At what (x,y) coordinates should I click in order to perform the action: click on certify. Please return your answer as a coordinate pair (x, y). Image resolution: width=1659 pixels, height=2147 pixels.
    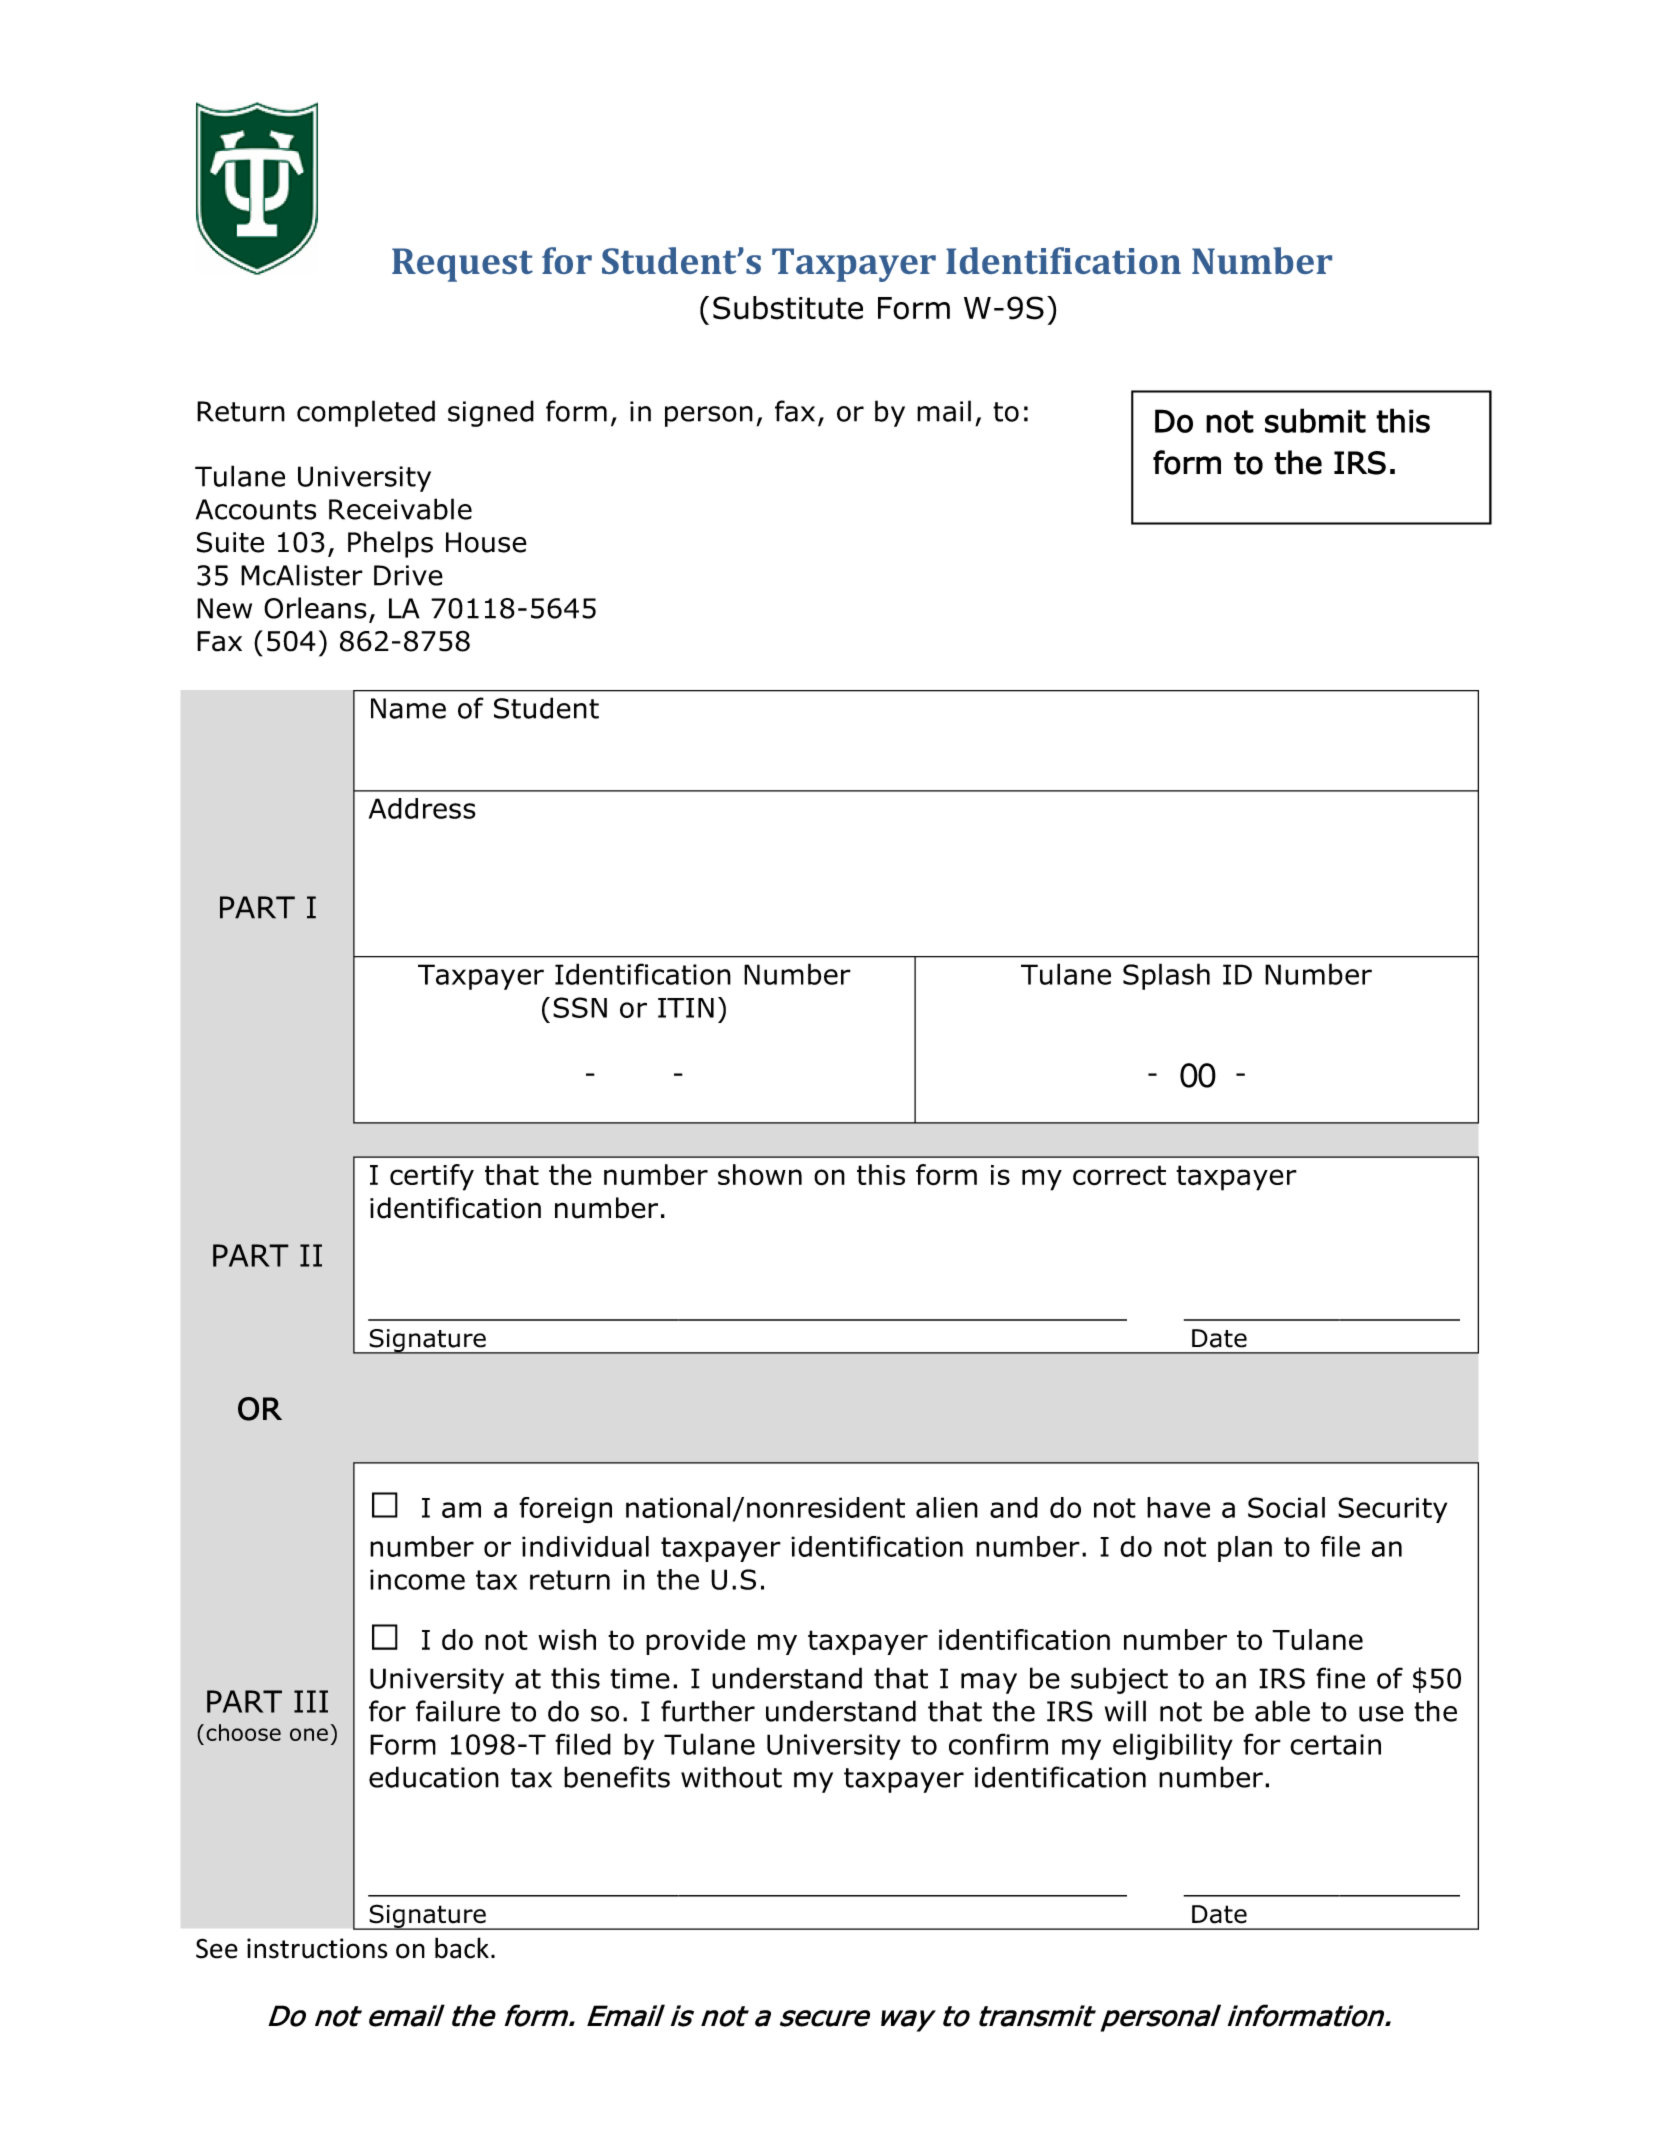
    Looking at the image, I should click on (432, 1177).
